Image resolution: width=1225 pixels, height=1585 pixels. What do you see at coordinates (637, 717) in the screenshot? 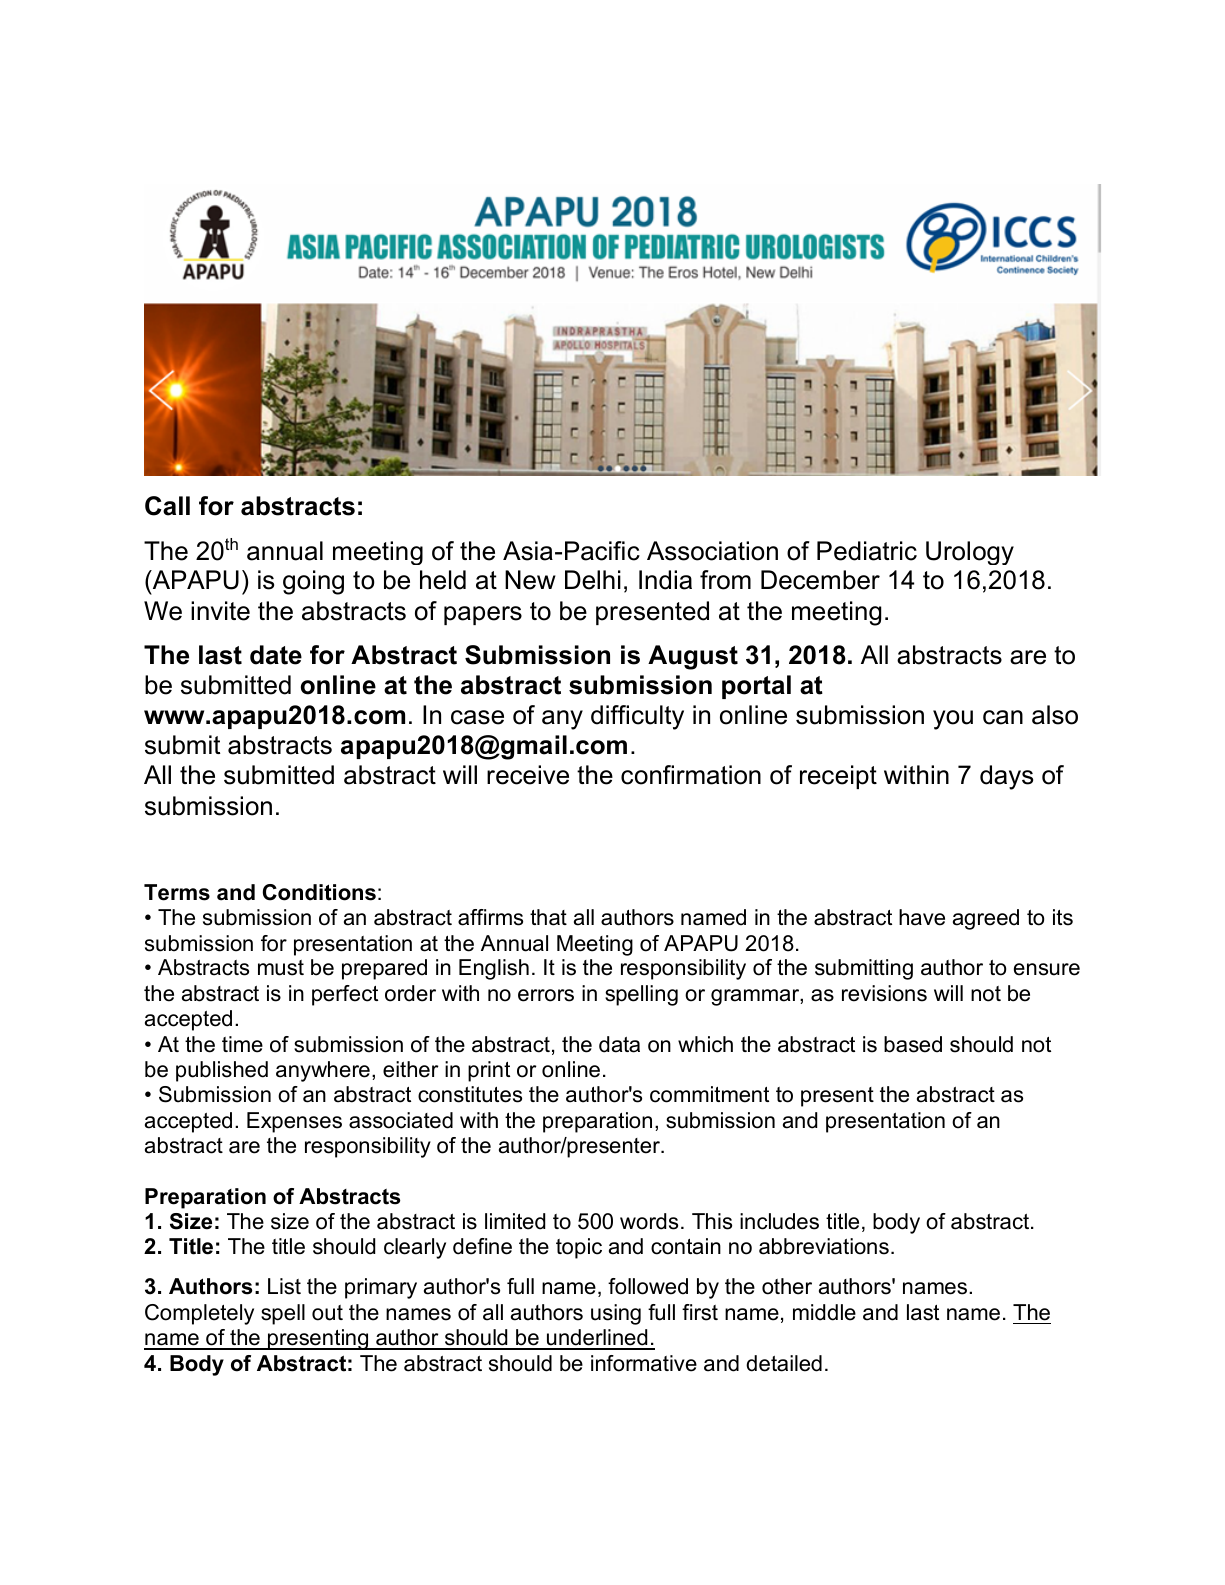
I see `difficulty` at bounding box center [637, 717].
